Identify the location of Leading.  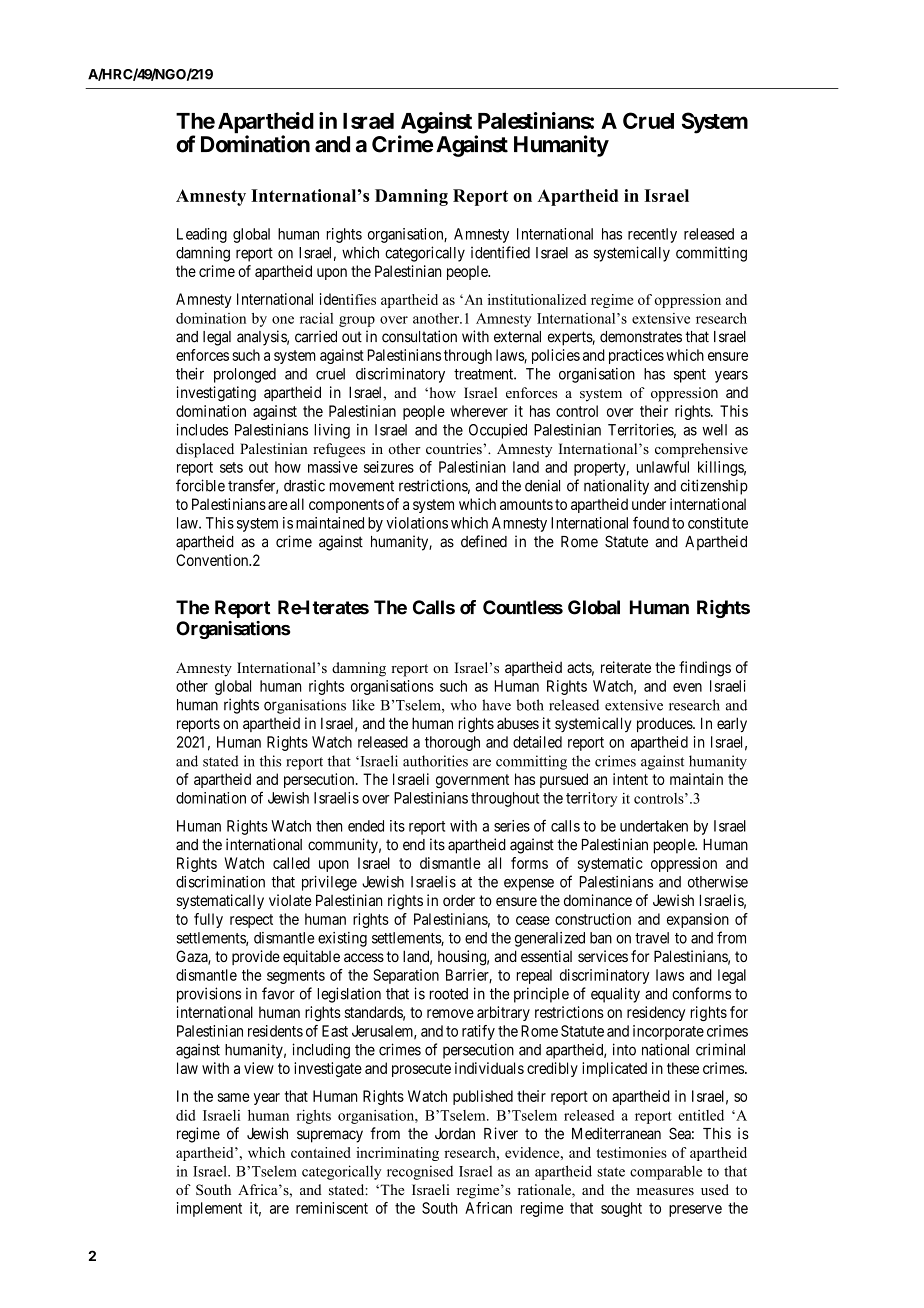
(202, 235).
